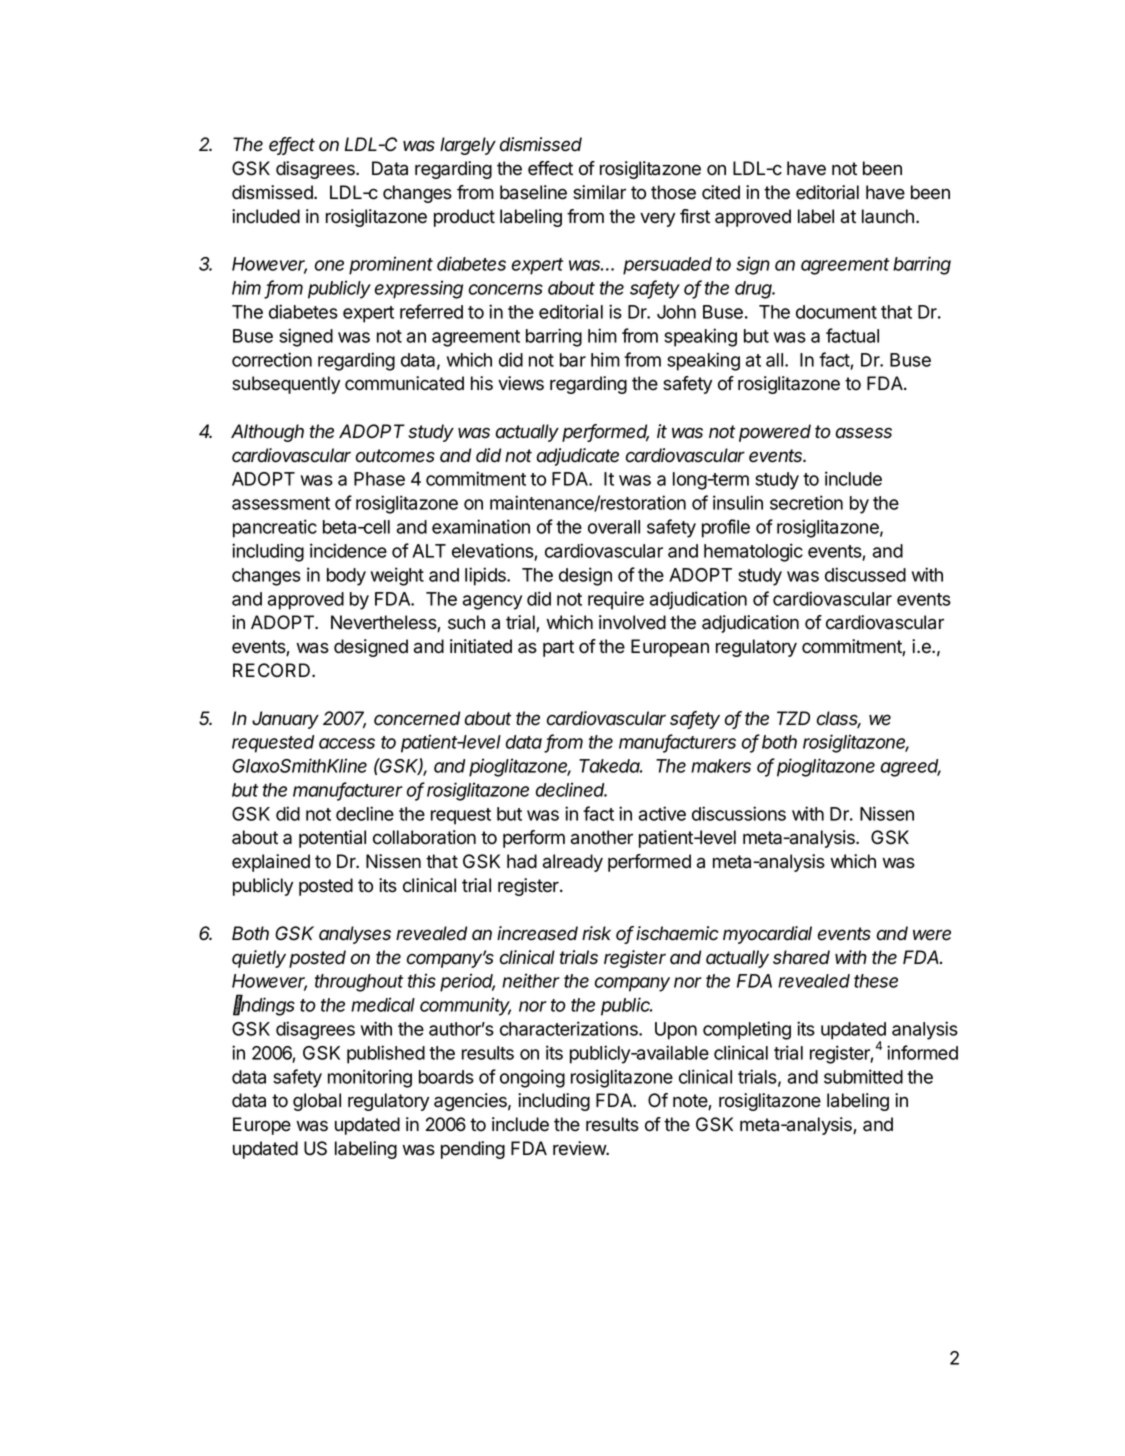 The image size is (1125, 1456). What do you see at coordinates (599, 192) in the page?
I see `similar` at bounding box center [599, 192].
